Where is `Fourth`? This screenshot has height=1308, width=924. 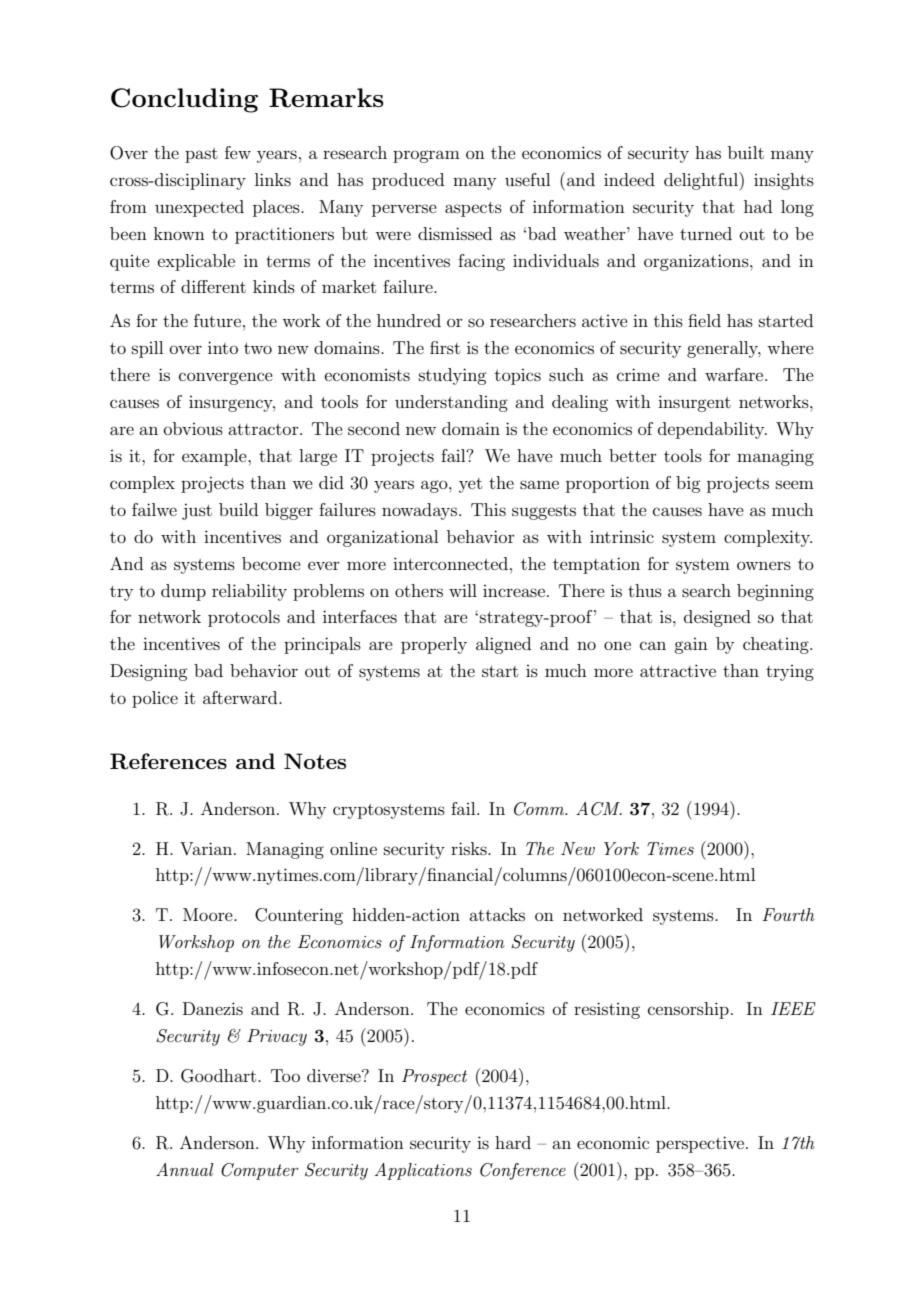
Fourth is located at coordinates (788, 914).
